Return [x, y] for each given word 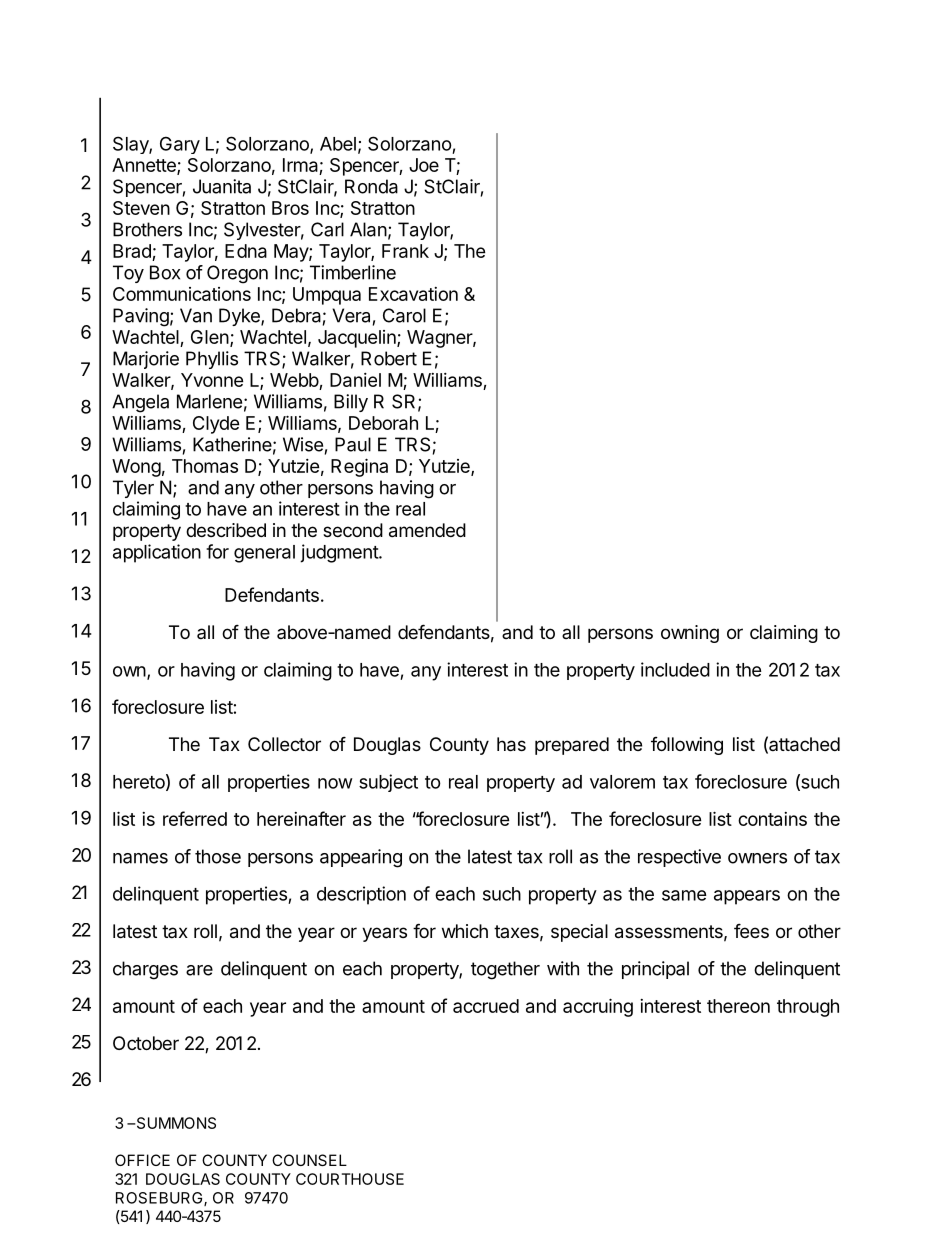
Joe [424, 165]
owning [690, 634]
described [226, 530]
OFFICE [142, 1160]
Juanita [222, 186]
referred [195, 818]
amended [427, 530]
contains [772, 819]
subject [388, 783]
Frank [405, 251]
